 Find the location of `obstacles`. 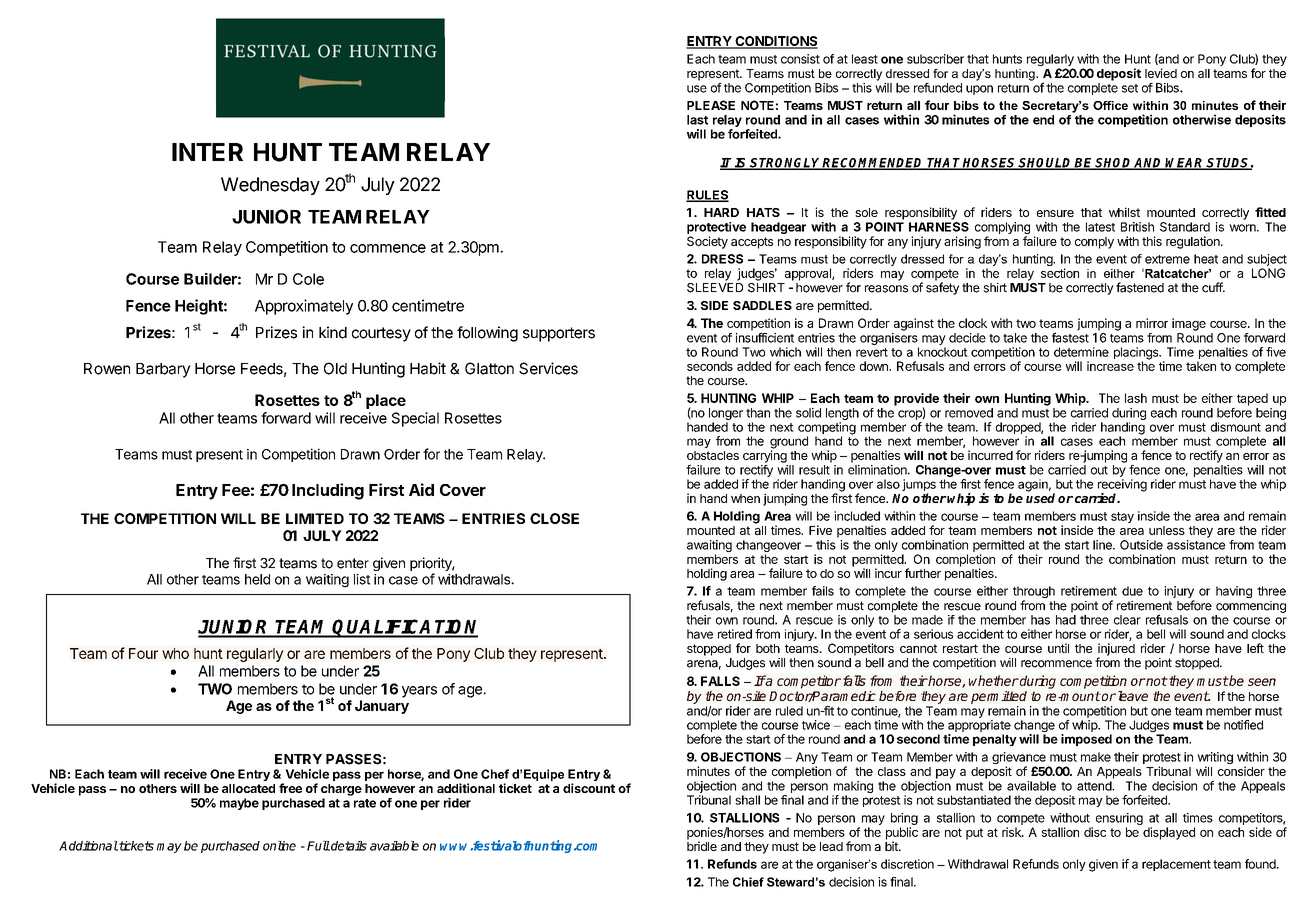

obstacles is located at coordinates (713, 455).
